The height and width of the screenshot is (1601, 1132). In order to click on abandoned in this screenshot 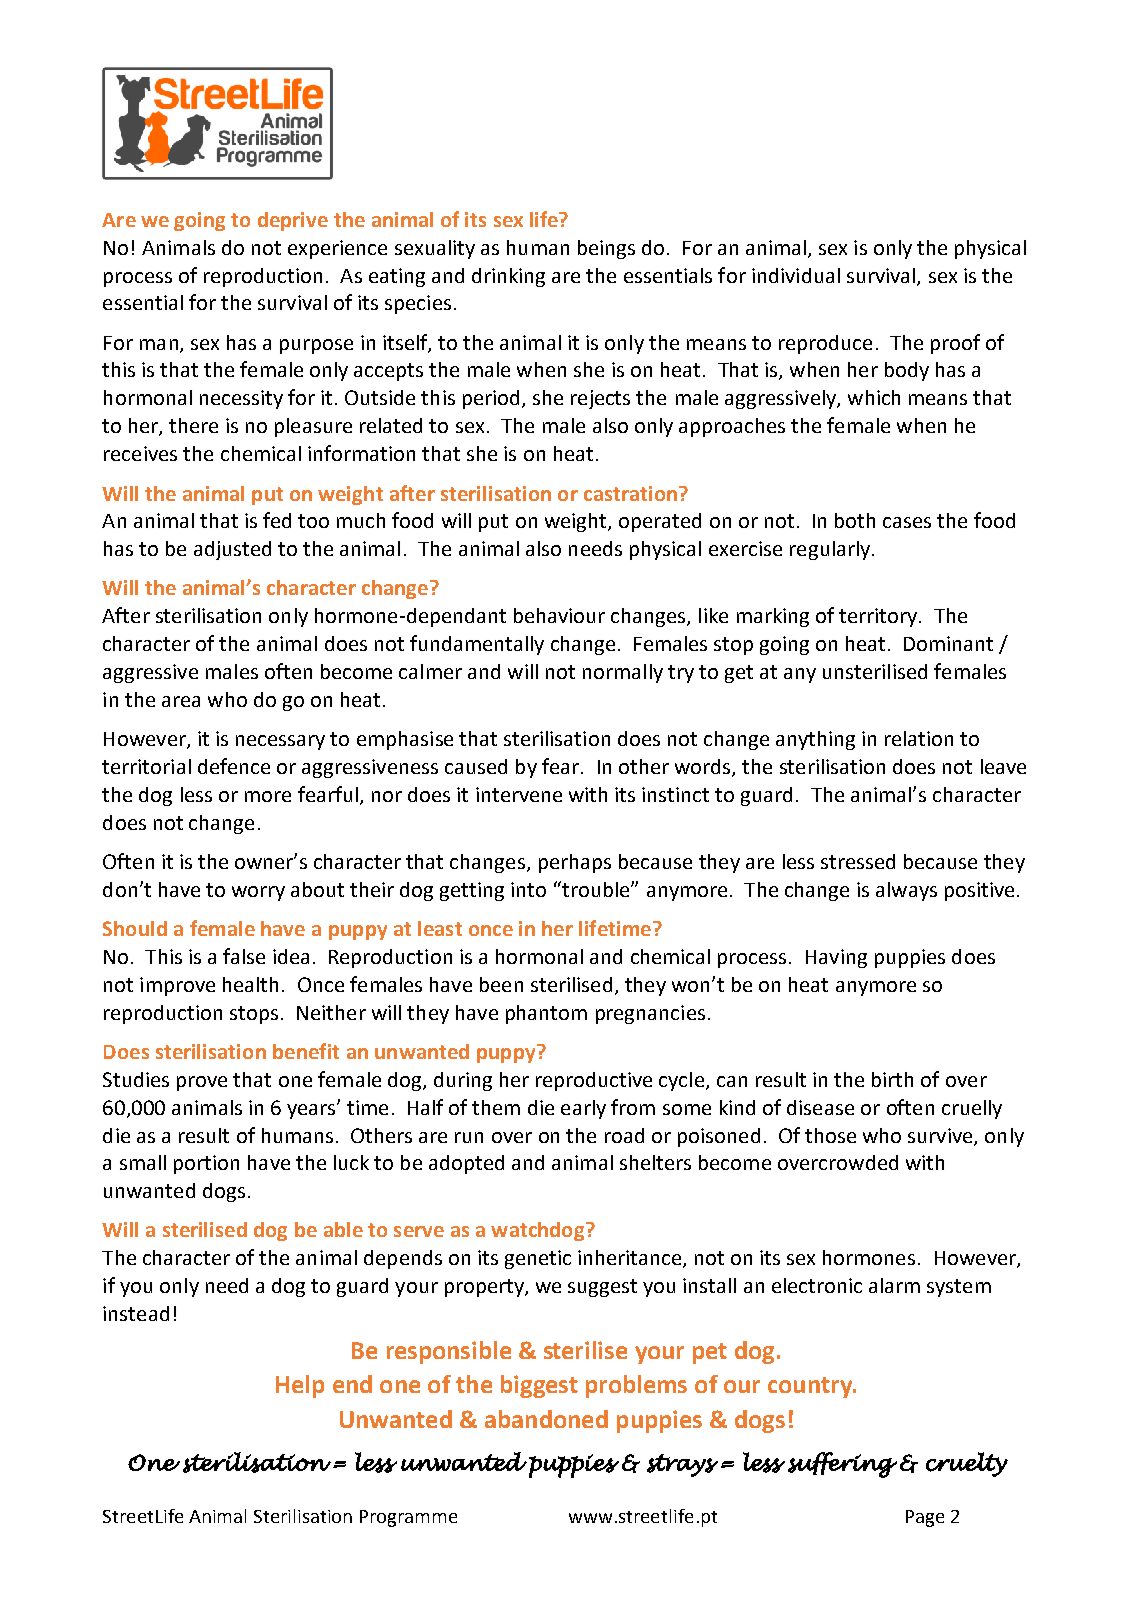, I will do `click(546, 1419)`.
